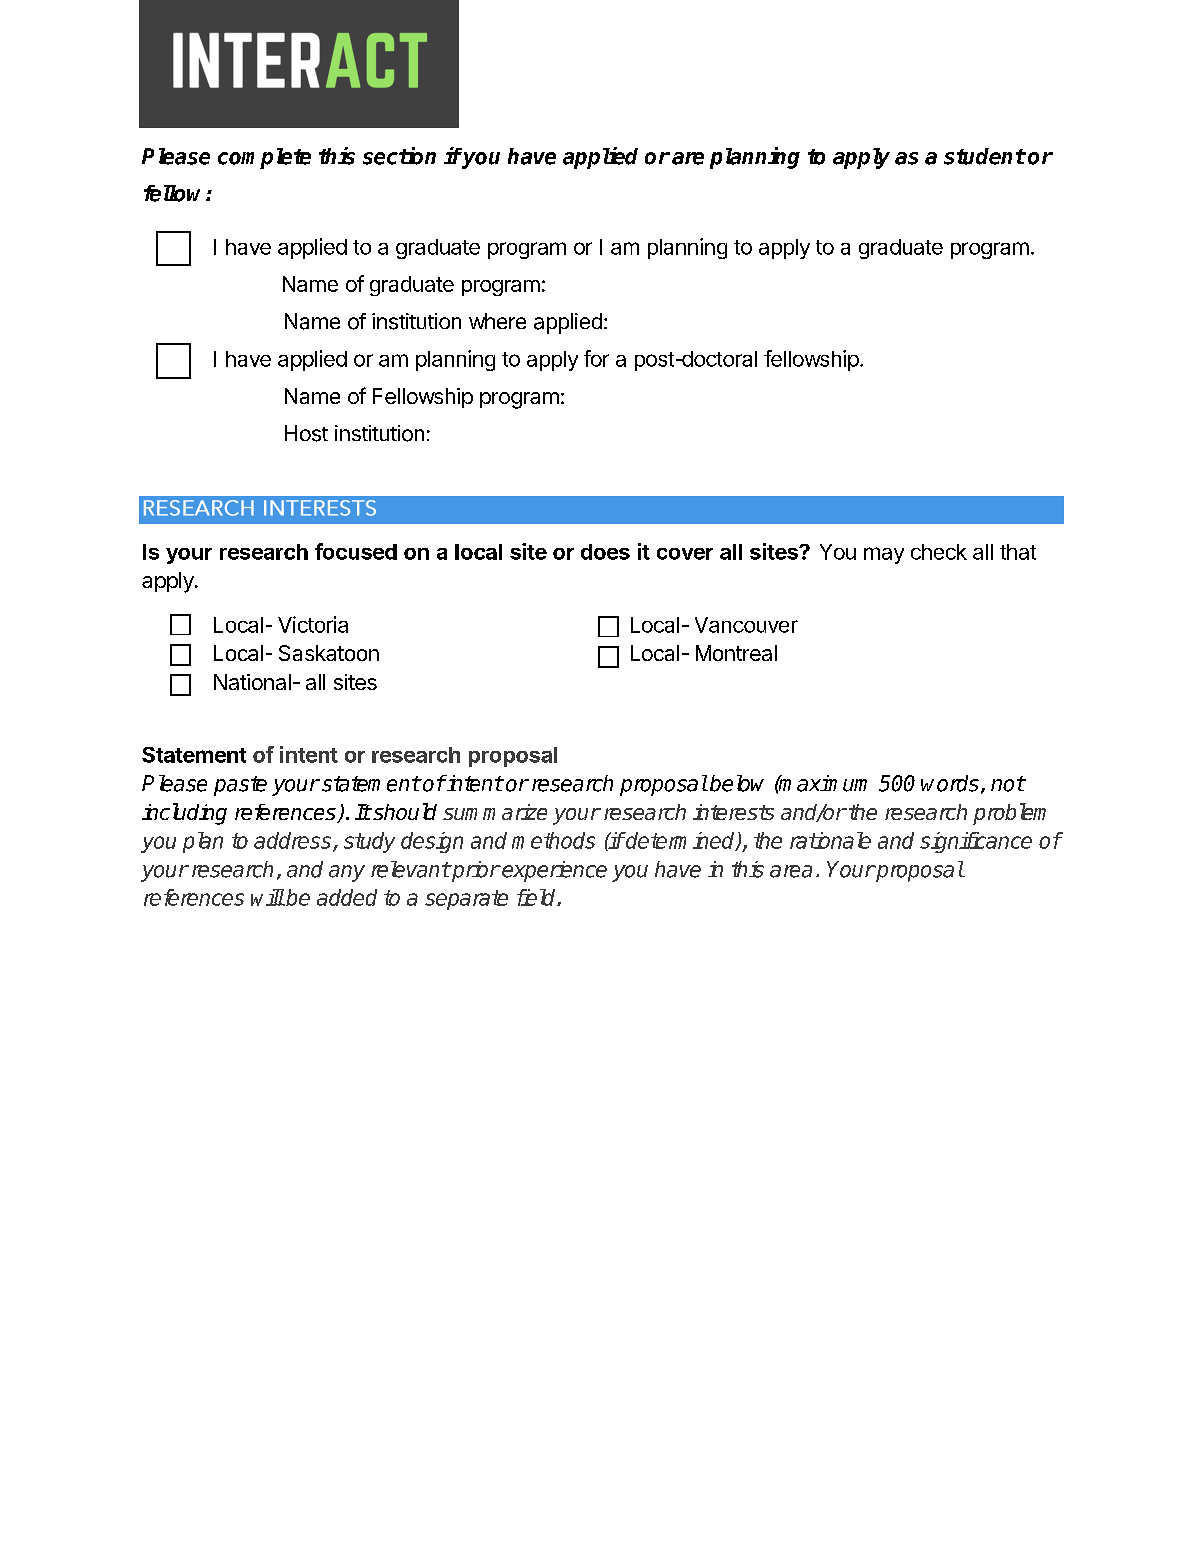  What do you see at coordinates (950, 783) in the image?
I see `words` at bounding box center [950, 783].
